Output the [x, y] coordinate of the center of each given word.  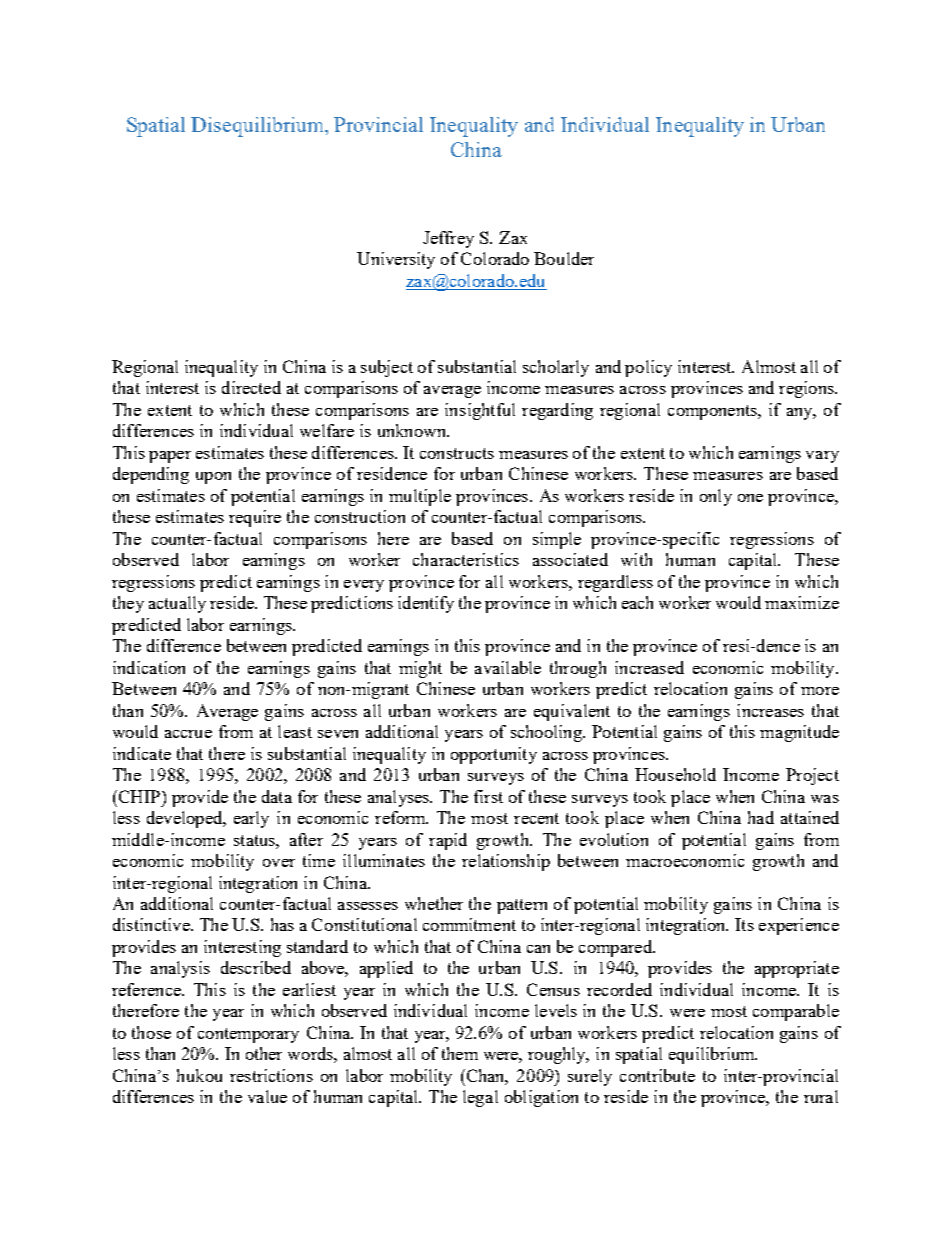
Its [744, 924]
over [279, 863]
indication [149, 667]
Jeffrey [448, 239]
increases [770, 710]
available [508, 667]
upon [213, 478]
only [716, 497]
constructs [457, 453]
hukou [199, 1075]
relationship [506, 862]
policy [648, 368]
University [396, 260]
